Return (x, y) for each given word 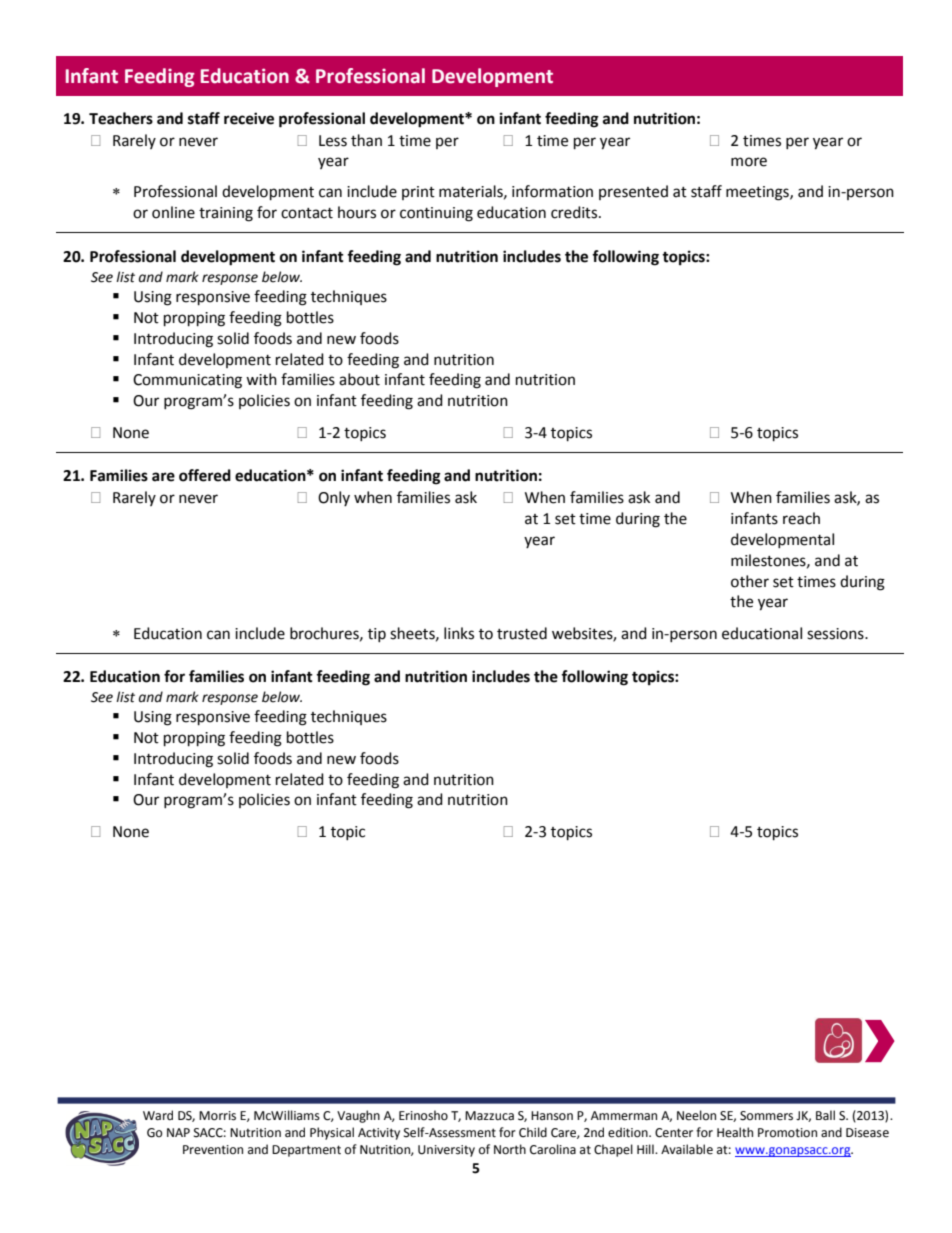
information (552, 191)
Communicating (187, 381)
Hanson (552, 1116)
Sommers (766, 1116)
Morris (217, 1116)
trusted (522, 633)
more (749, 162)
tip (377, 635)
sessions (836, 634)
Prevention (213, 1150)
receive (249, 118)
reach (801, 518)
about (359, 379)
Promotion (787, 1133)
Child (533, 1132)
